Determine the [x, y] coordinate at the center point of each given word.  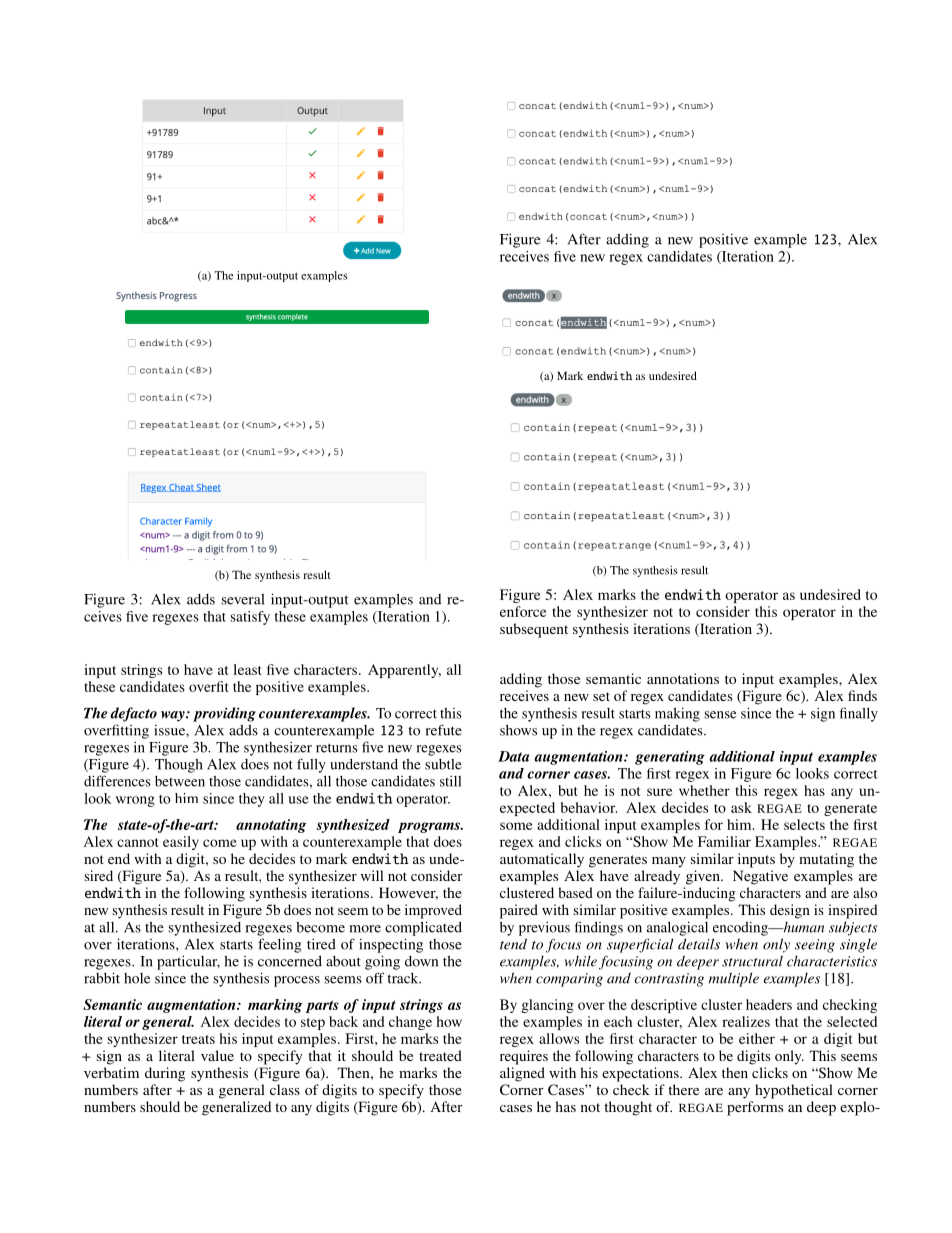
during [165, 1074]
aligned [522, 1074]
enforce [523, 611]
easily [181, 843]
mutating [826, 860]
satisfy [250, 618]
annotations [683, 678]
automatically [542, 860]
